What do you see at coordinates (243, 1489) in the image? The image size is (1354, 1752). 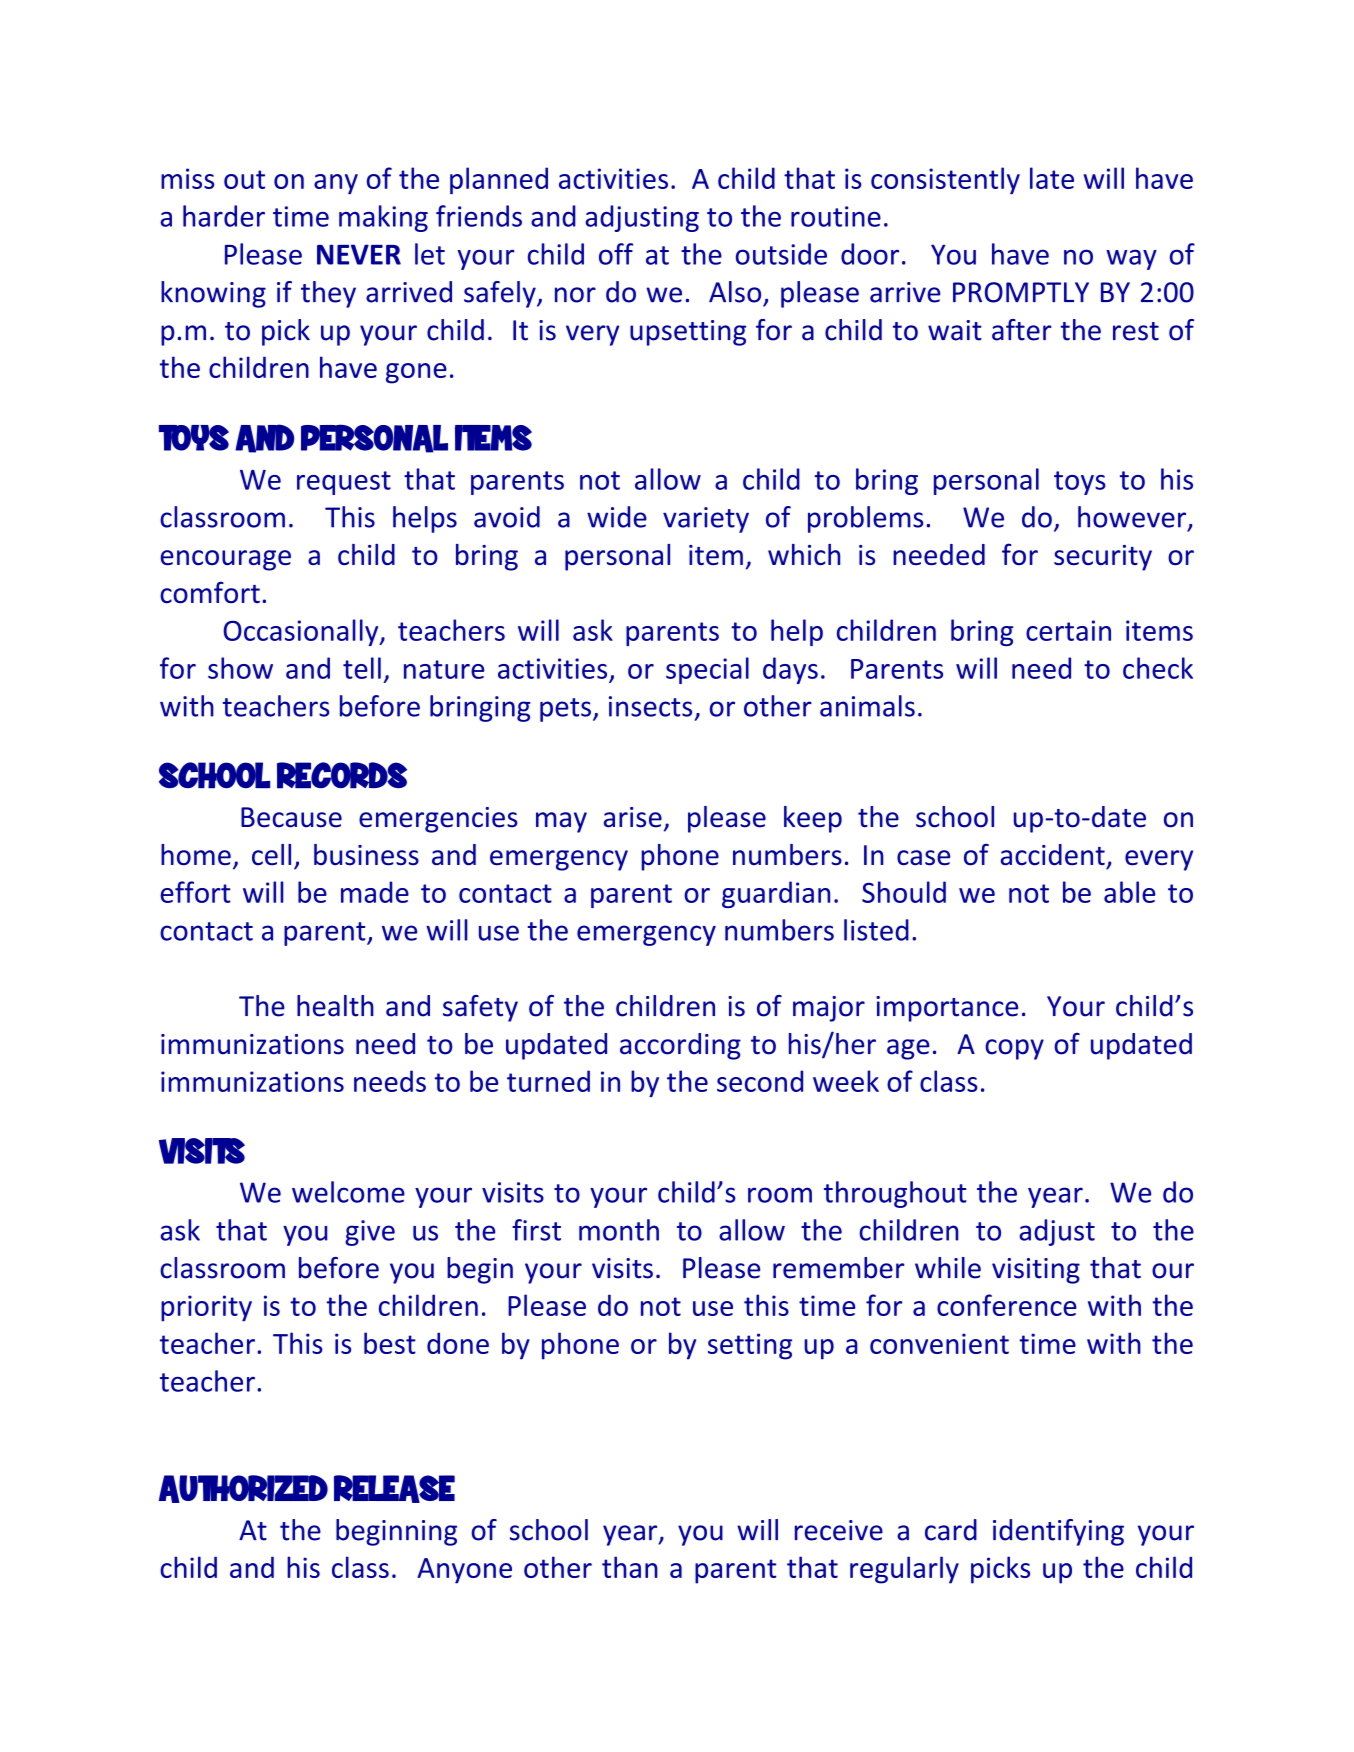 I see `AUTHORIZED` at bounding box center [243, 1489].
